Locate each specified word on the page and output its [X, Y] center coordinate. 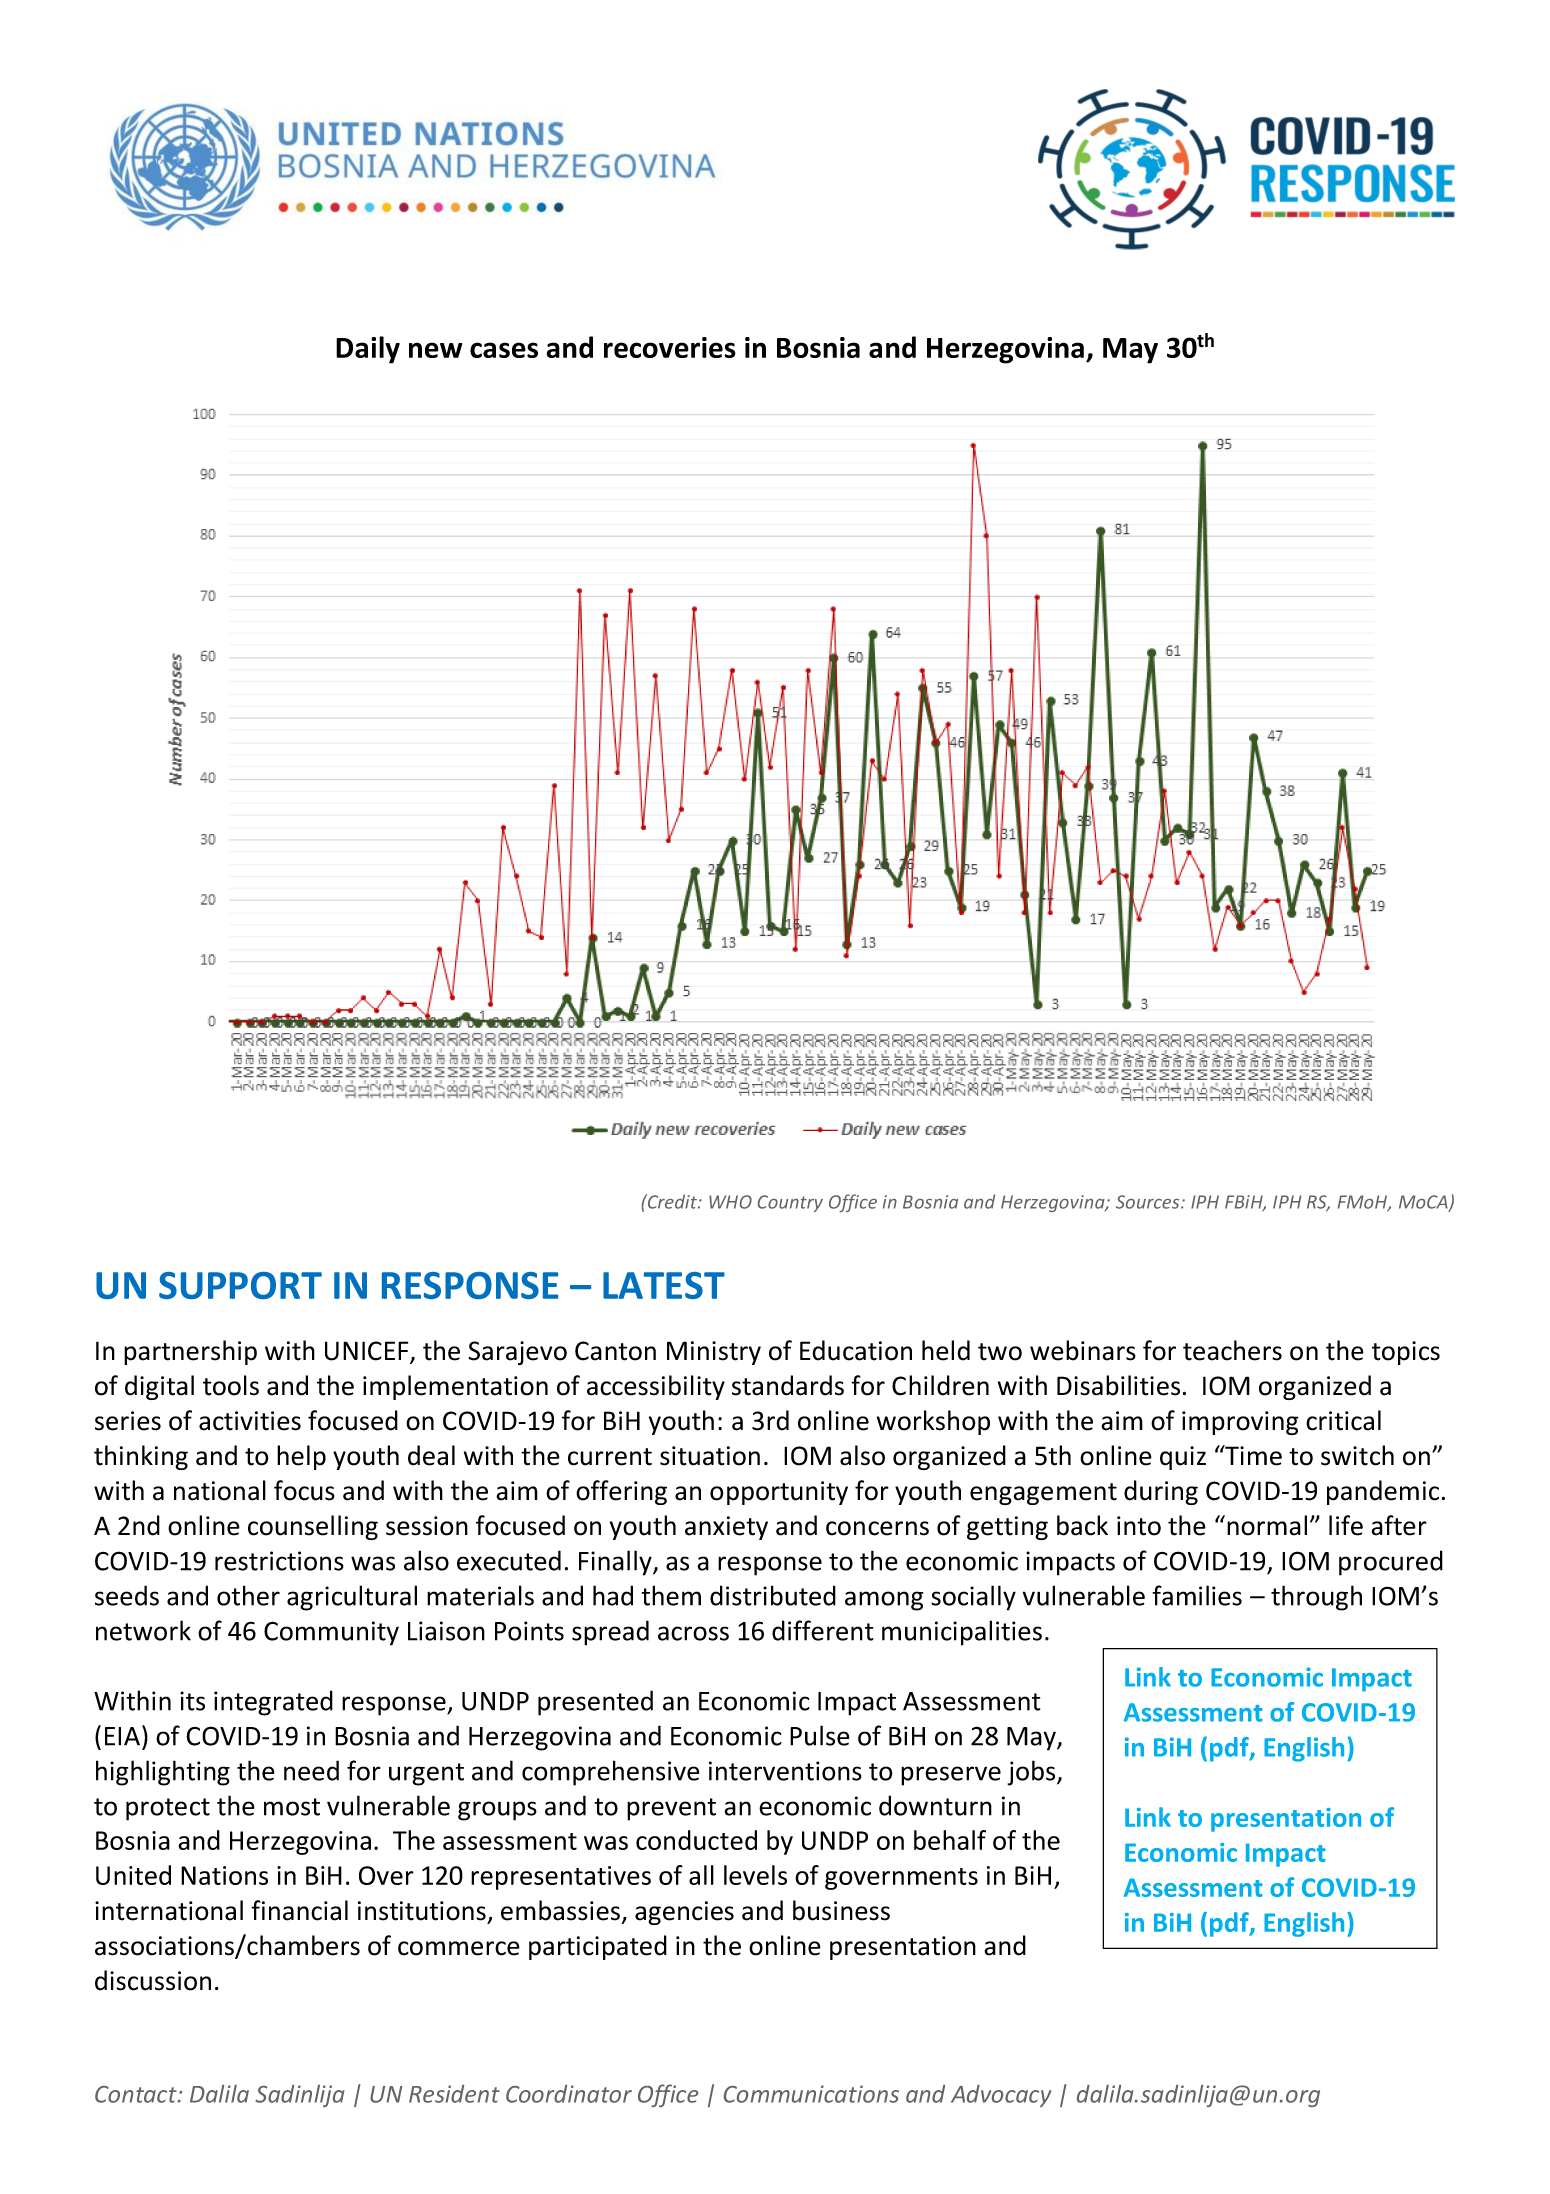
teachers [1232, 1350]
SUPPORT [240, 1285]
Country [790, 1203]
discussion [153, 1980]
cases [504, 350]
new [435, 350]
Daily [368, 350]
